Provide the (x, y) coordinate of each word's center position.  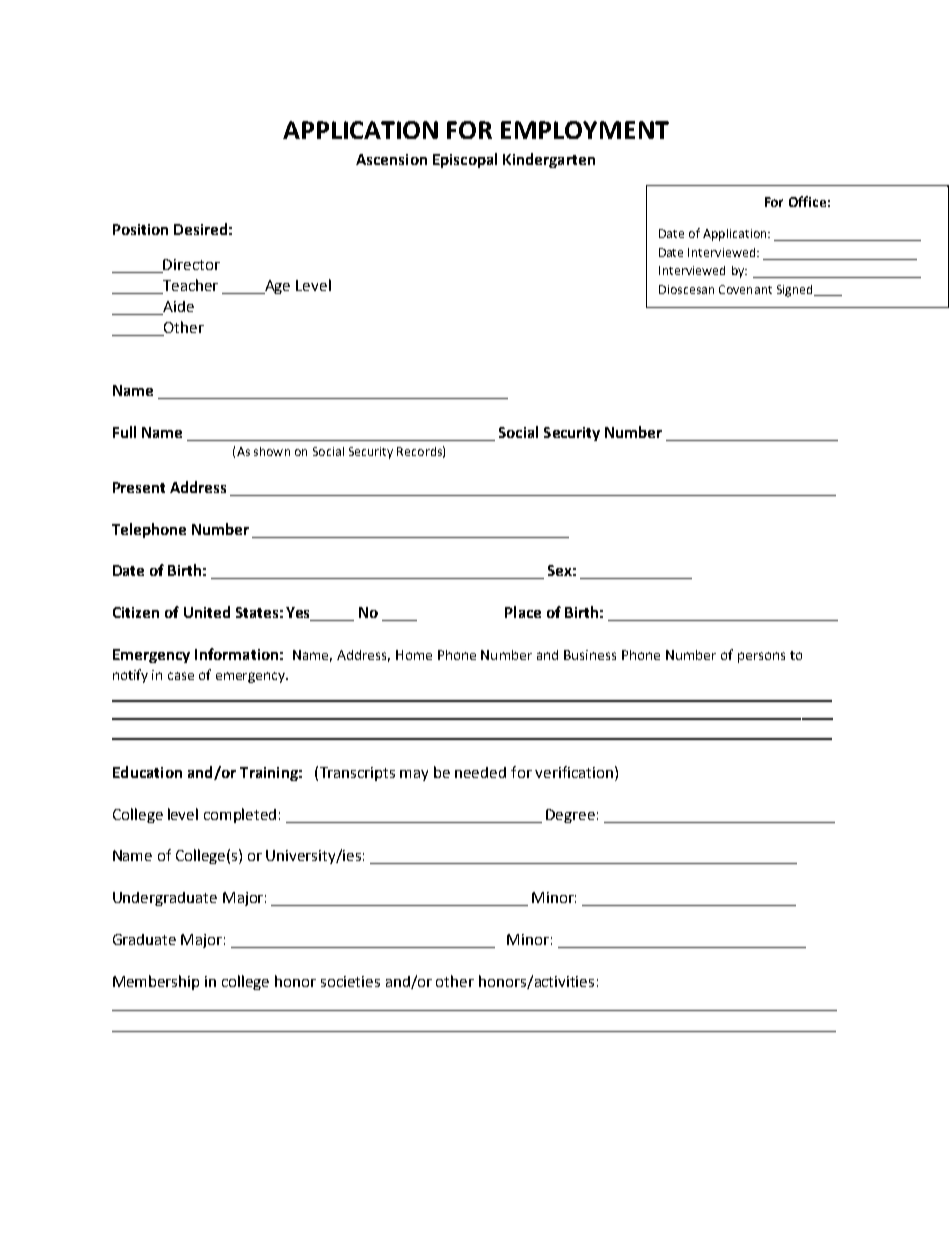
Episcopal (465, 160)
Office (807, 201)
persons (761, 657)
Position (140, 229)
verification (574, 772)
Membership (156, 982)
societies (350, 981)
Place (523, 612)
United (207, 612)
